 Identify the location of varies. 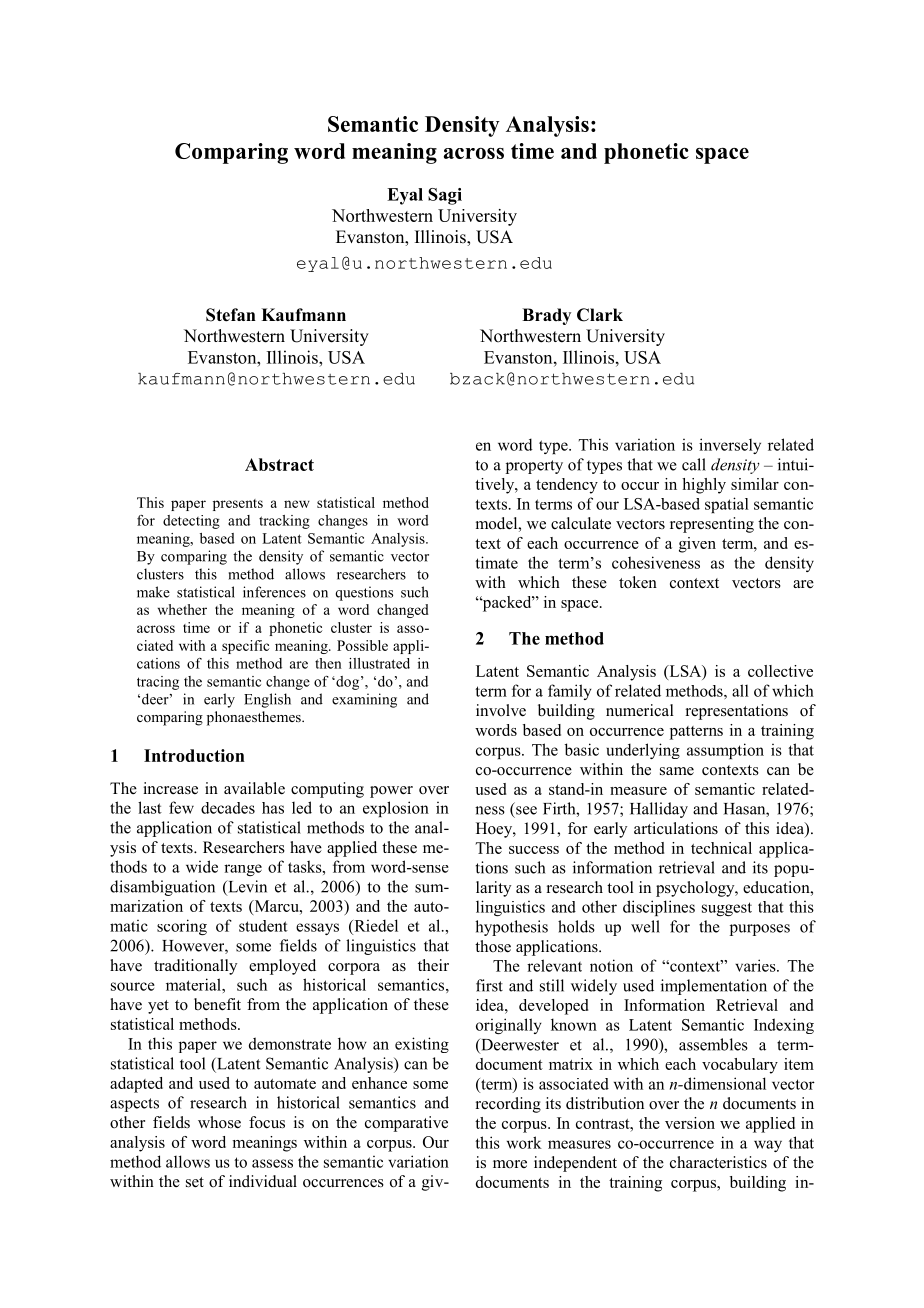
(756, 965).
